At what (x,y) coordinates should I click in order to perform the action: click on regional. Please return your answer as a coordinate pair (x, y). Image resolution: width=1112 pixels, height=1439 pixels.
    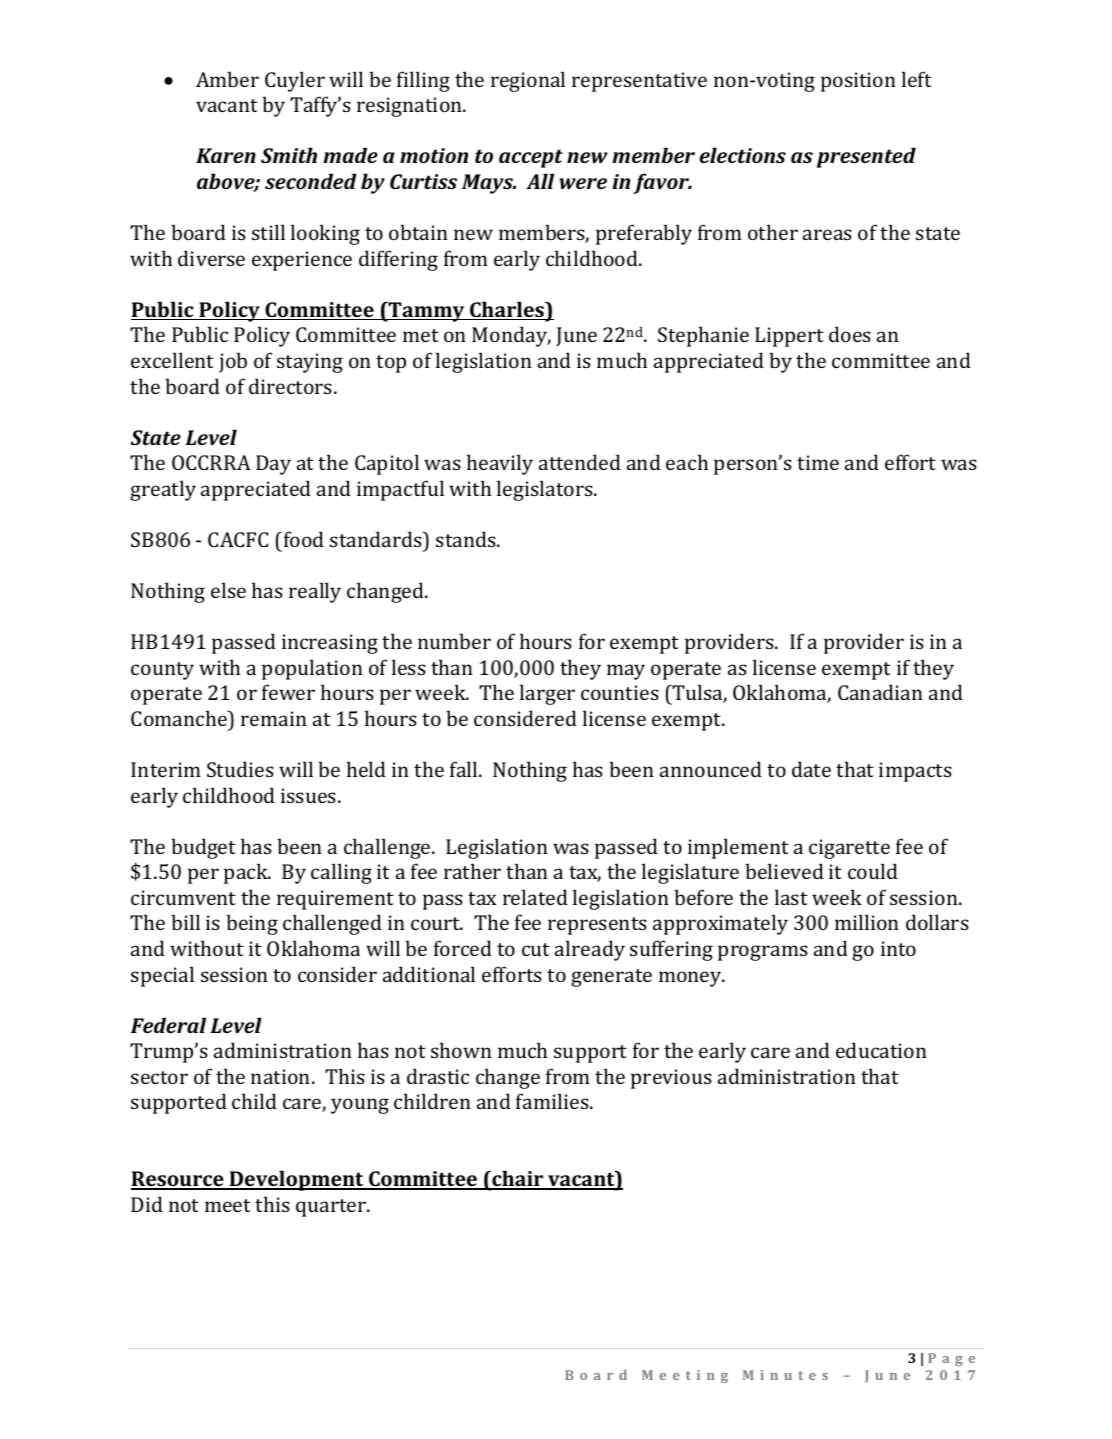
    Looking at the image, I should click on (528, 81).
